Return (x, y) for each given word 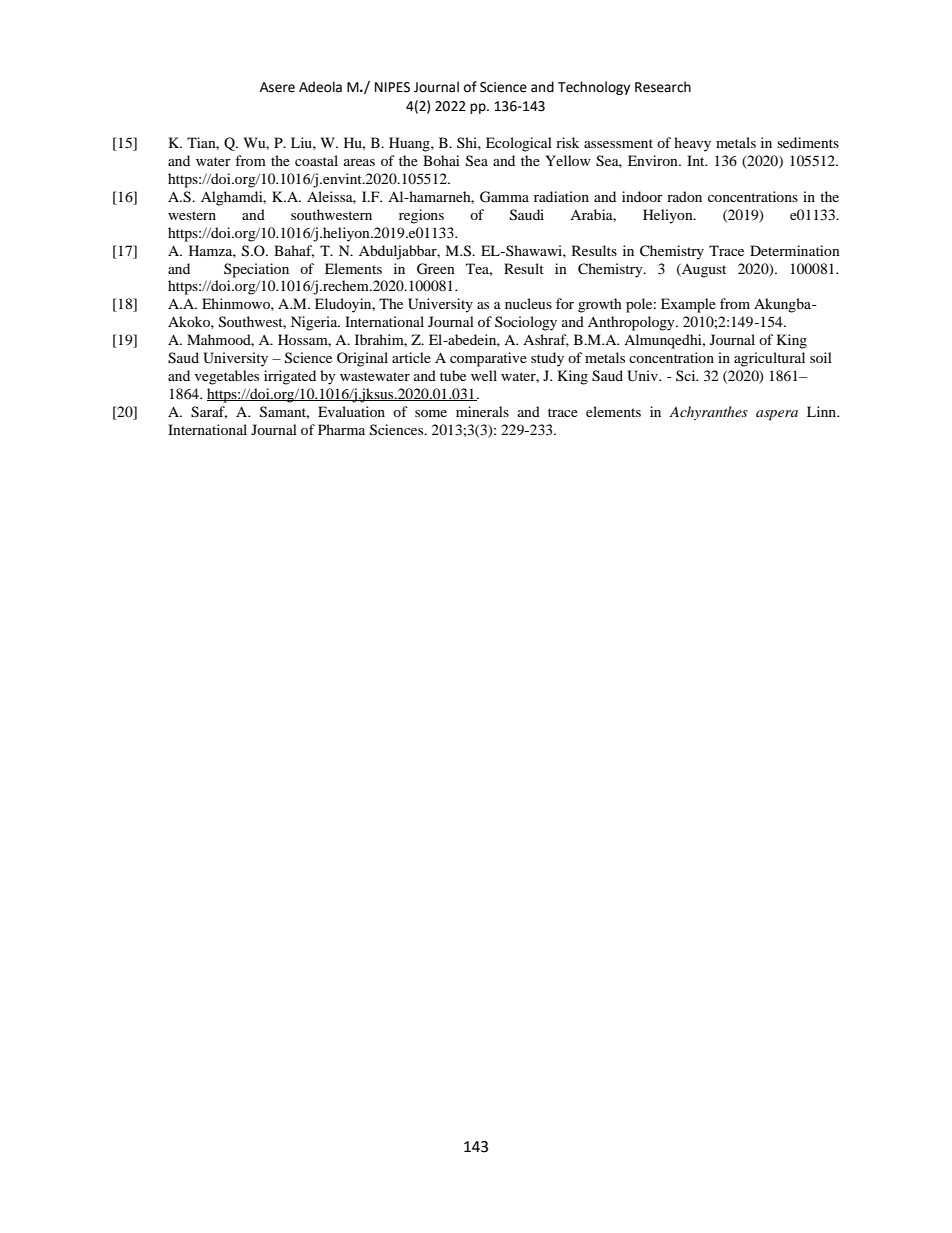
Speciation (256, 270)
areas (359, 162)
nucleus (528, 303)
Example (688, 305)
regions (421, 216)
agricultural (769, 359)
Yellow (568, 160)
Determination (795, 250)
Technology (594, 88)
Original (362, 359)
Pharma (341, 429)
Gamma (504, 197)
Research (663, 87)
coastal (316, 160)
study (547, 359)
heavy (692, 144)
